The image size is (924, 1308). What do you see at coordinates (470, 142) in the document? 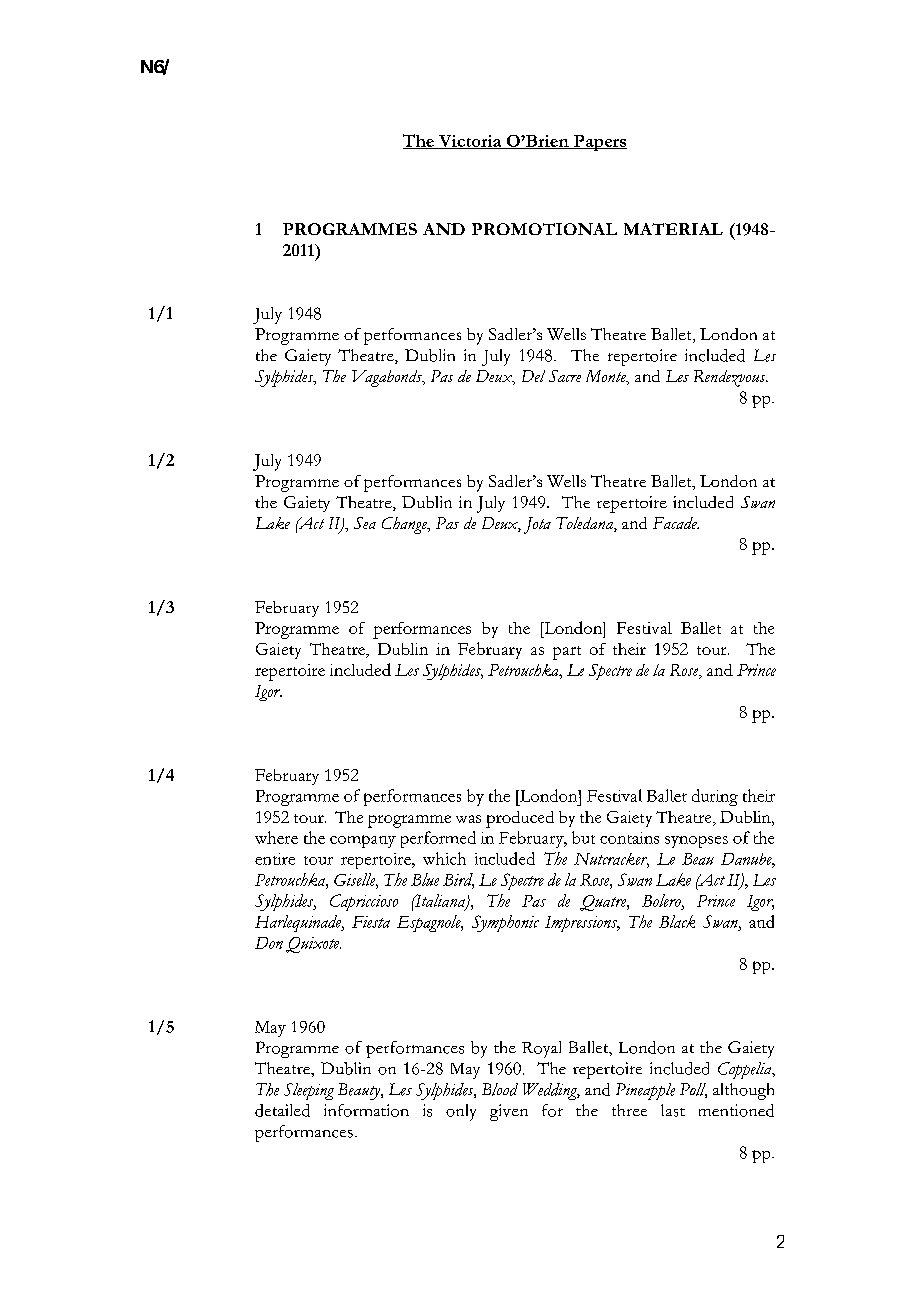
I see `Victoria` at bounding box center [470, 142].
